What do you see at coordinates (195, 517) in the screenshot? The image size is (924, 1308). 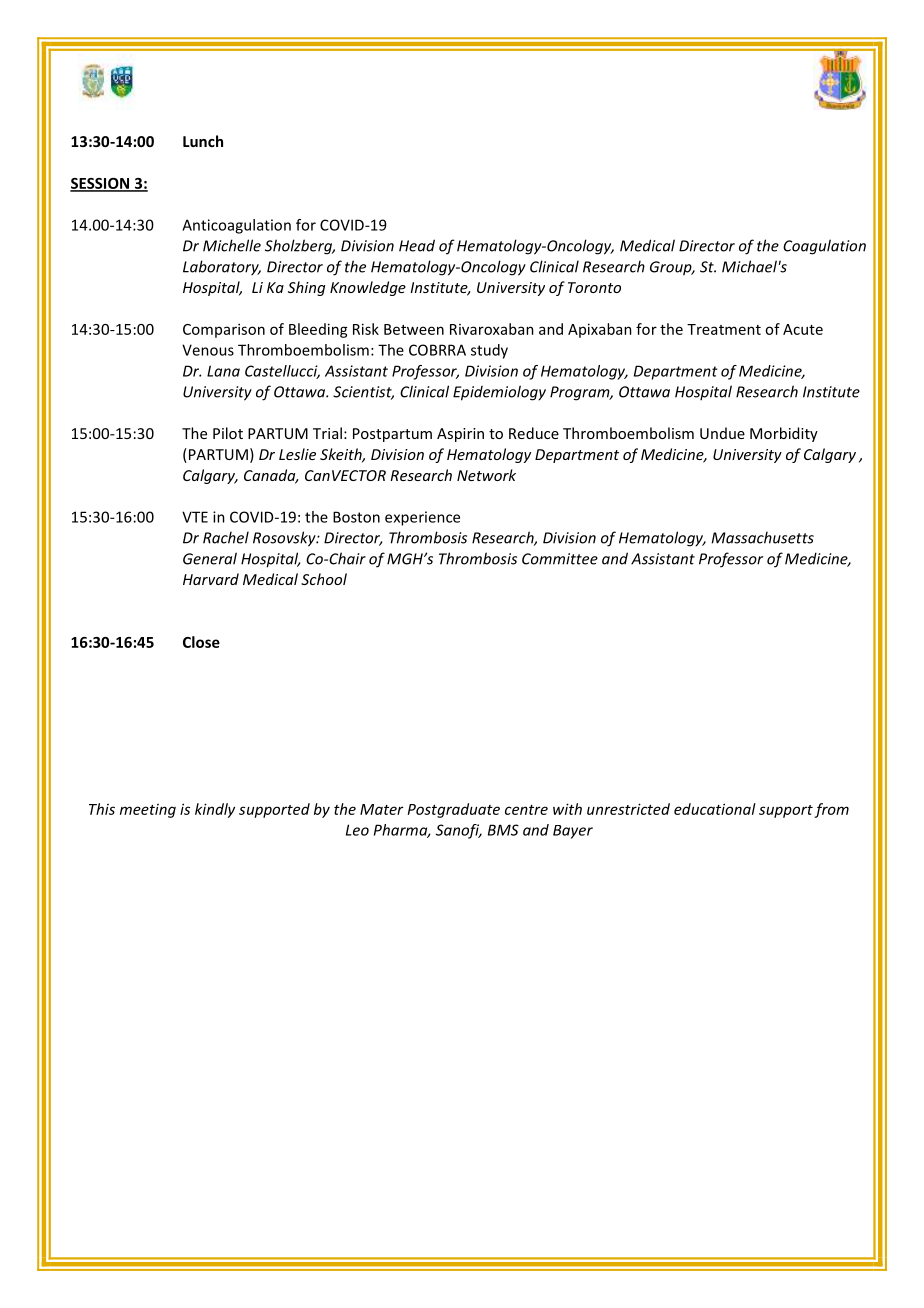 I see `VTE` at bounding box center [195, 517].
